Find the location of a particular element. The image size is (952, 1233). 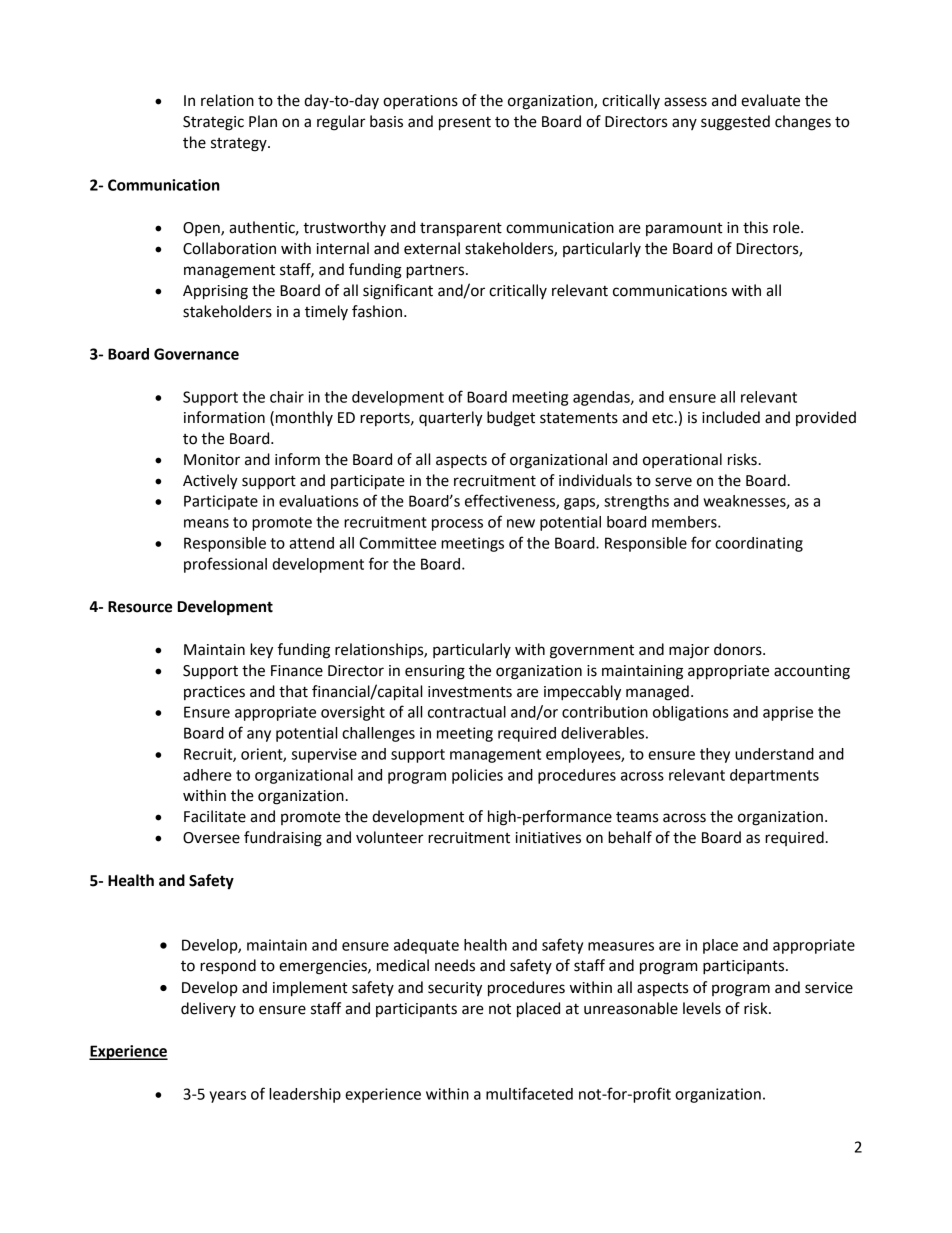

coordinating is located at coordinates (759, 544).
